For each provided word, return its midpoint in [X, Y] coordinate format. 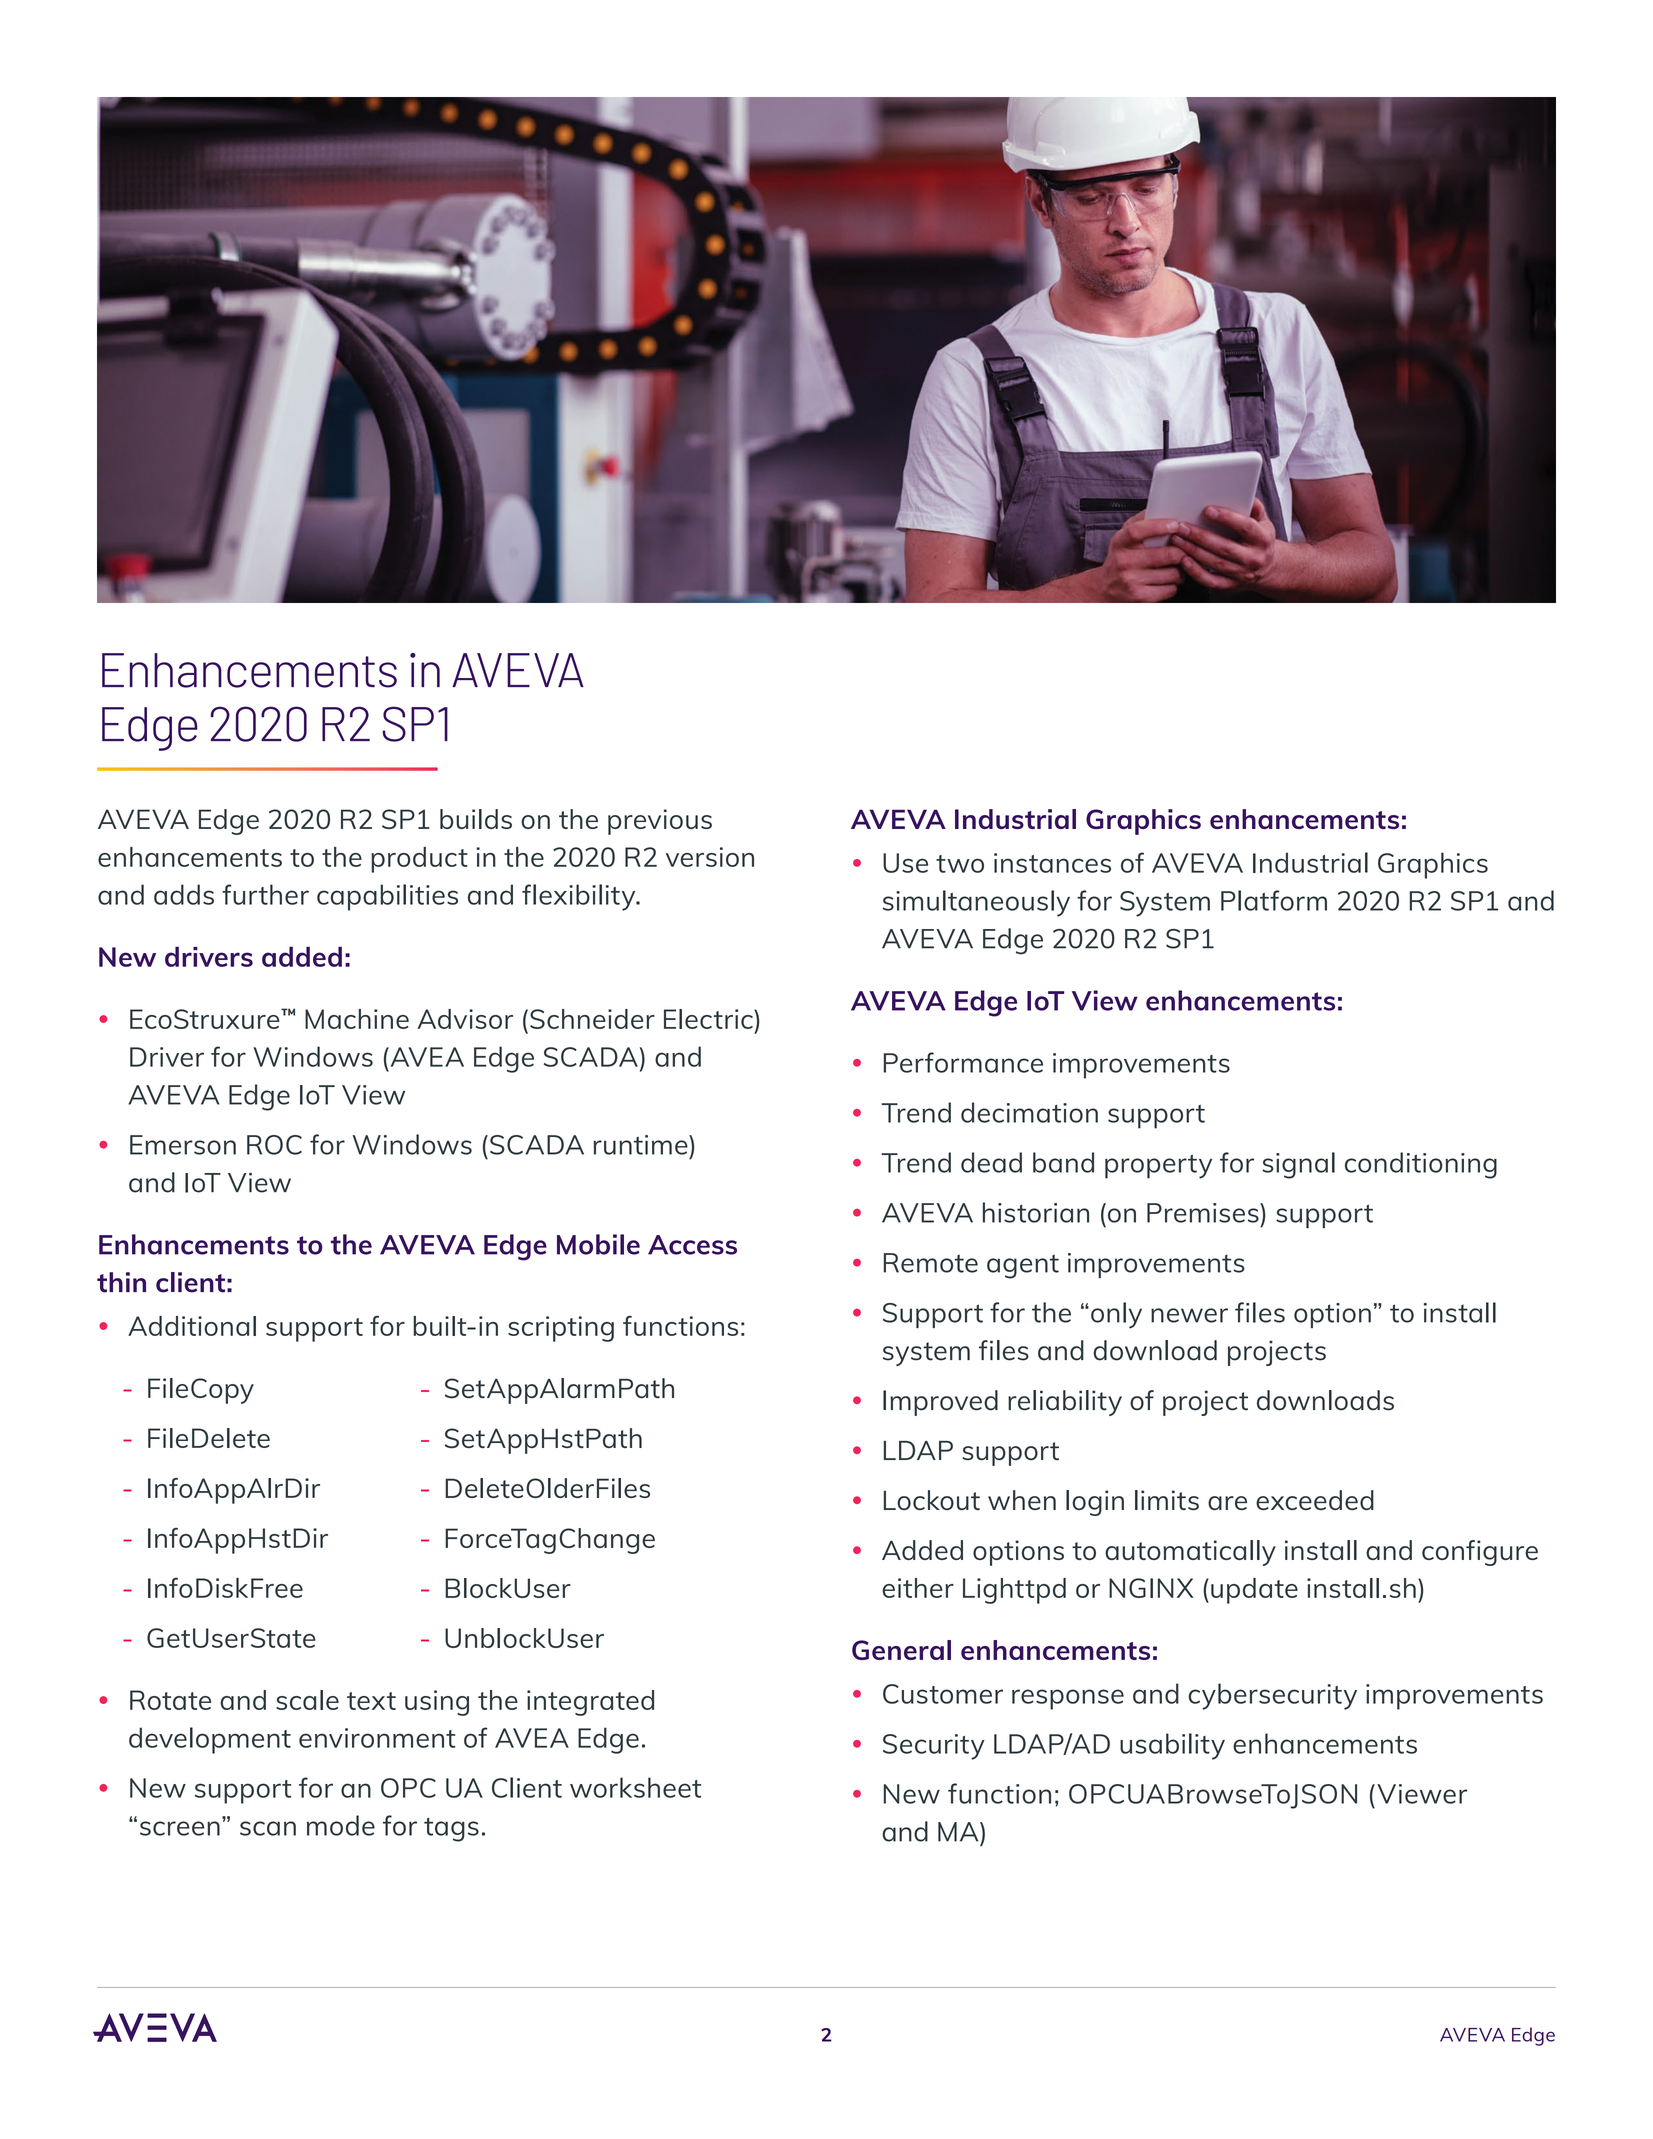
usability [1172, 1746]
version [710, 857]
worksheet [635, 1787]
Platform [1274, 900]
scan [268, 1828]
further [265, 894]
